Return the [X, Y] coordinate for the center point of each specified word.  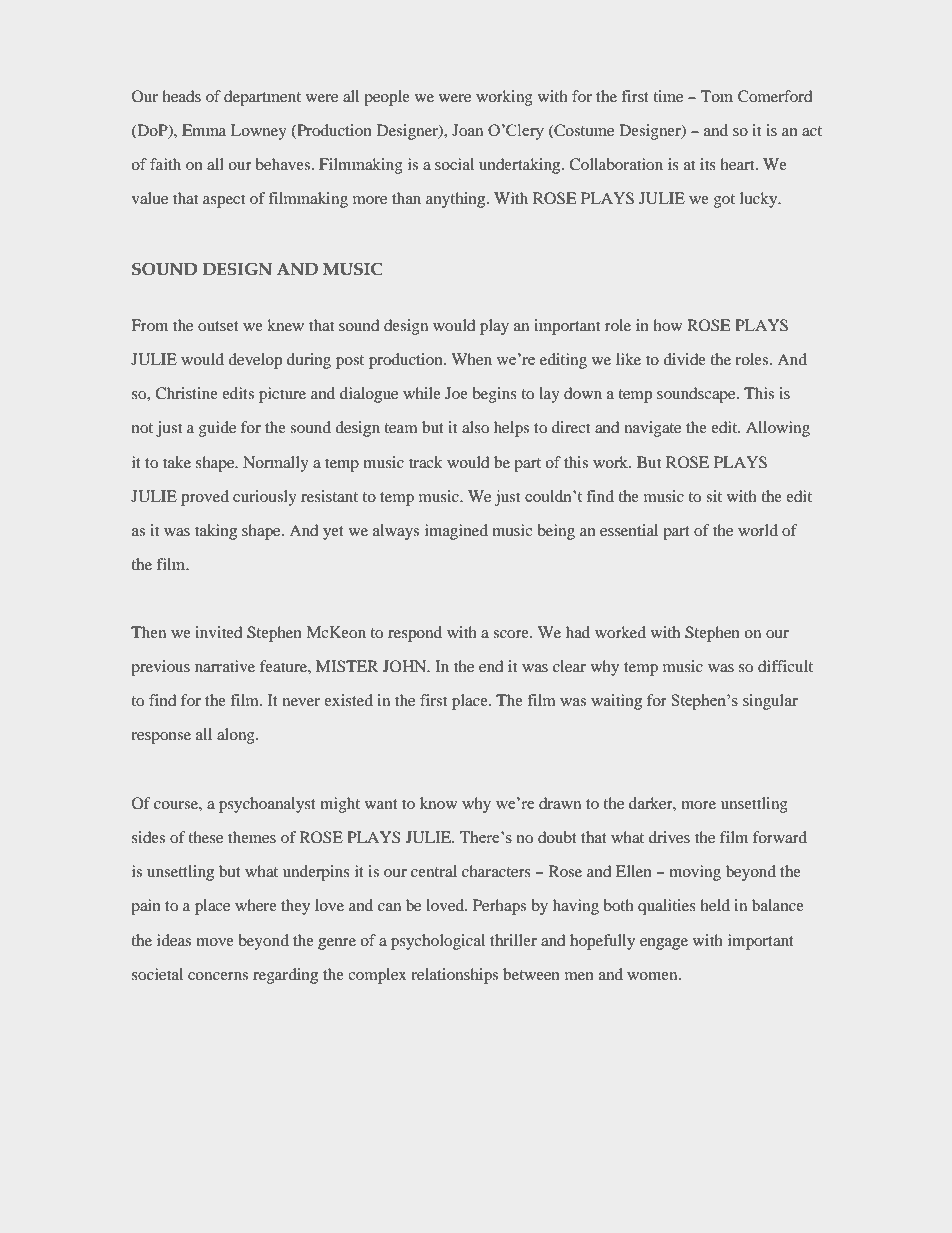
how [667, 325]
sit [714, 496]
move [215, 942]
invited [218, 632]
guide [217, 429]
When [471, 359]
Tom [717, 96]
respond [415, 634]
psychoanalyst [267, 805]
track [426, 462]
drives [669, 837]
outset [218, 326]
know [438, 803]
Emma [204, 130]
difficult [785, 666]
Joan [467, 130]
